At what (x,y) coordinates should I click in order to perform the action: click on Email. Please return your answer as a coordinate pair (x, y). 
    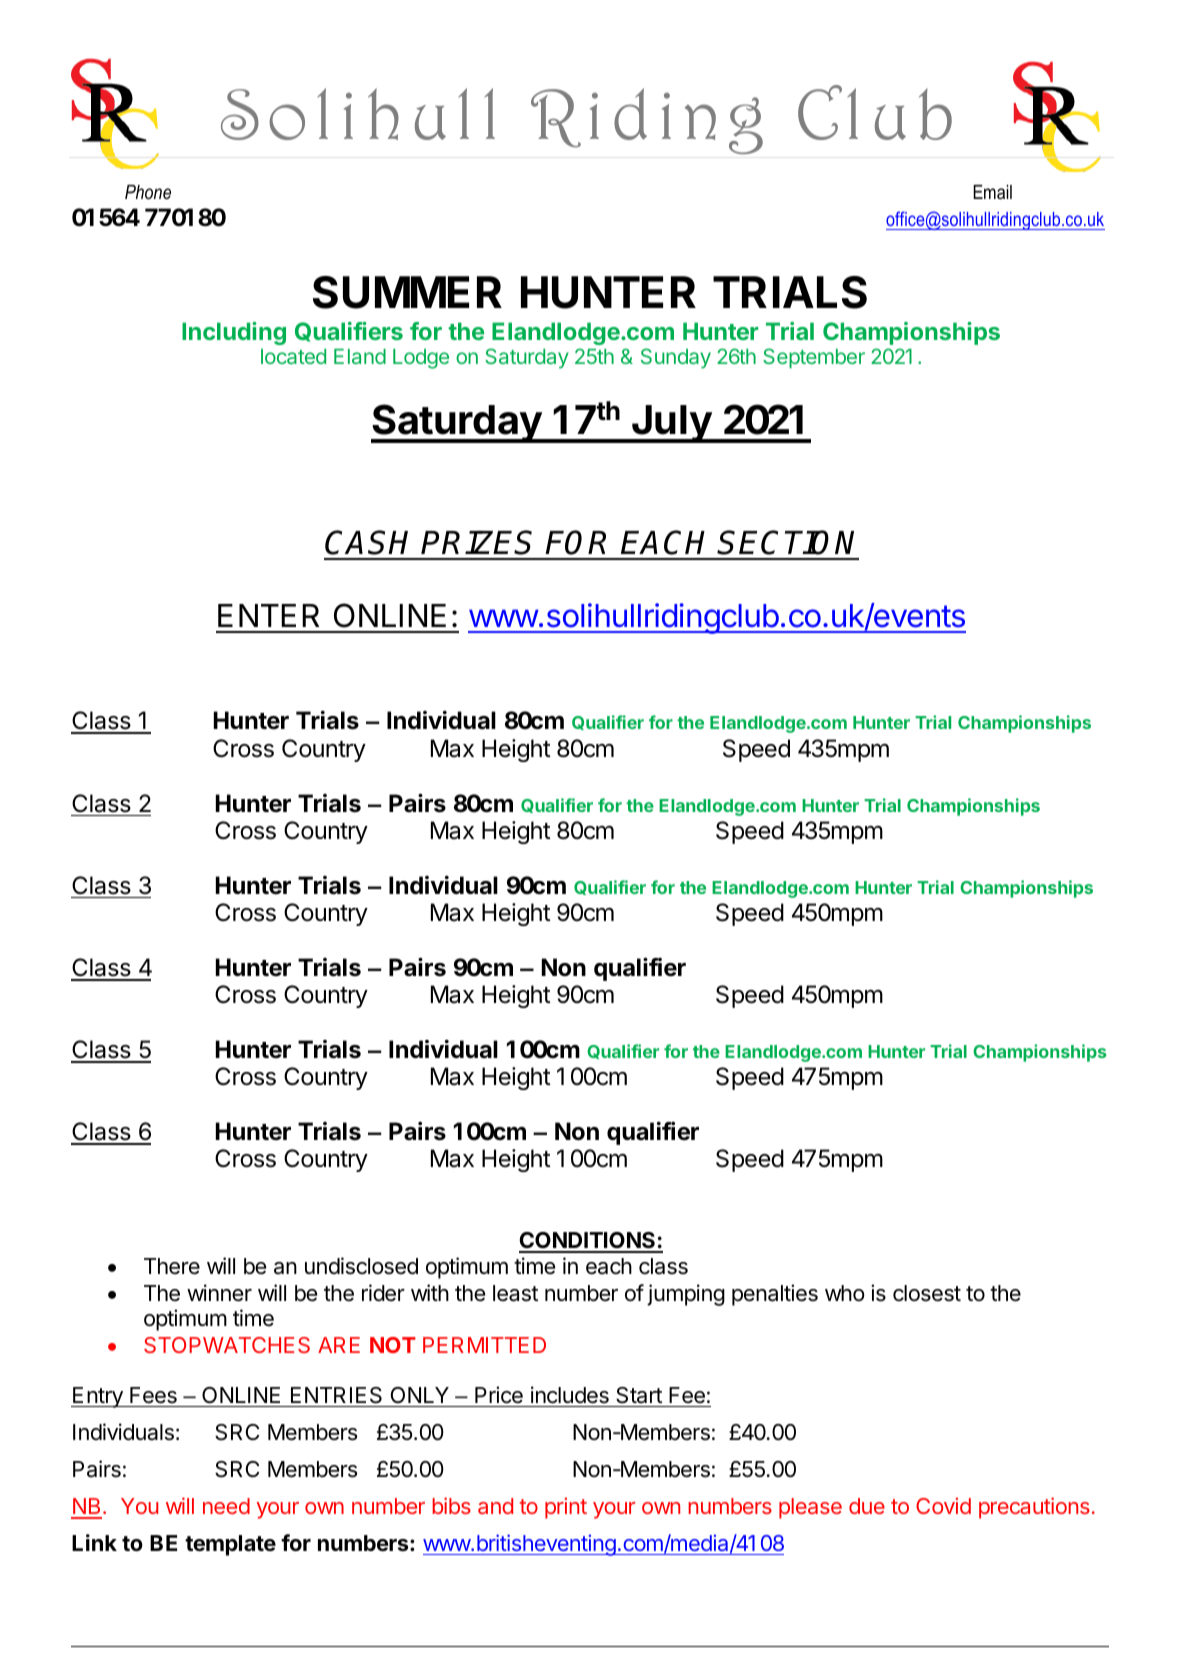
    Looking at the image, I should click on (992, 192).
